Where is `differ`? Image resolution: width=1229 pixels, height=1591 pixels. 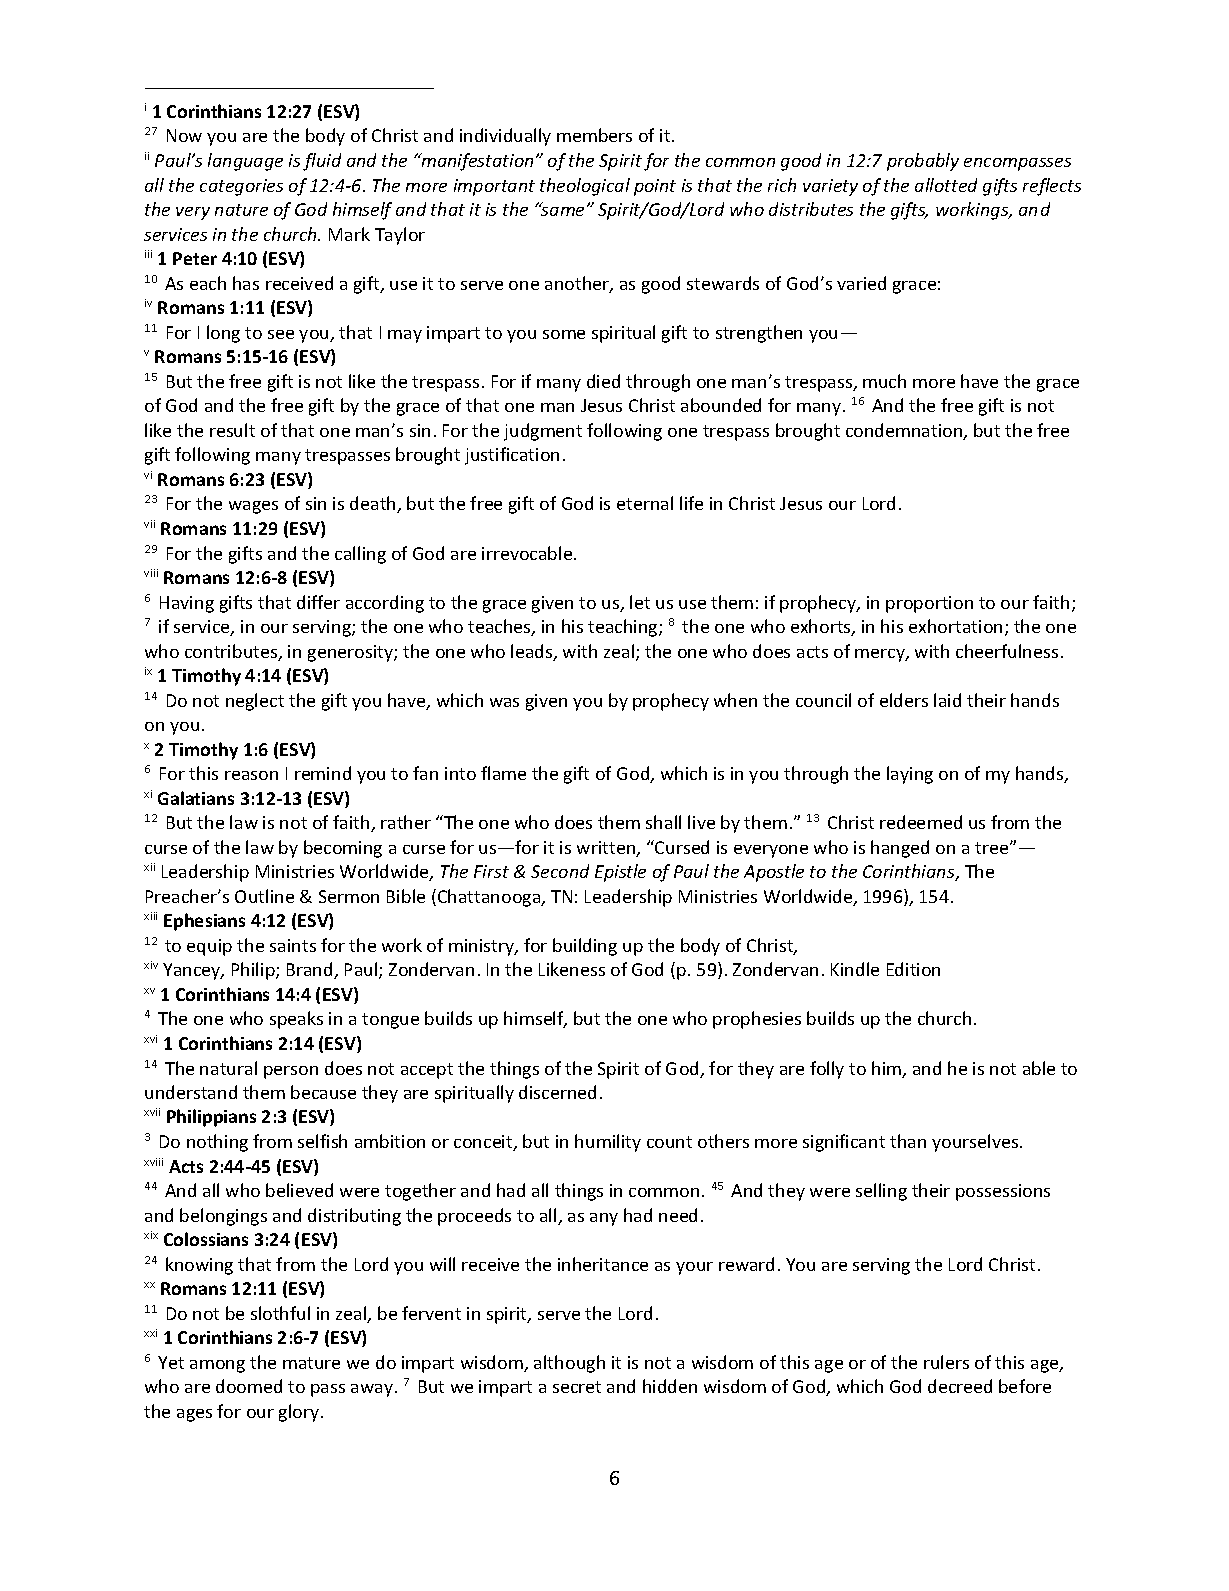
differ is located at coordinates (318, 602).
